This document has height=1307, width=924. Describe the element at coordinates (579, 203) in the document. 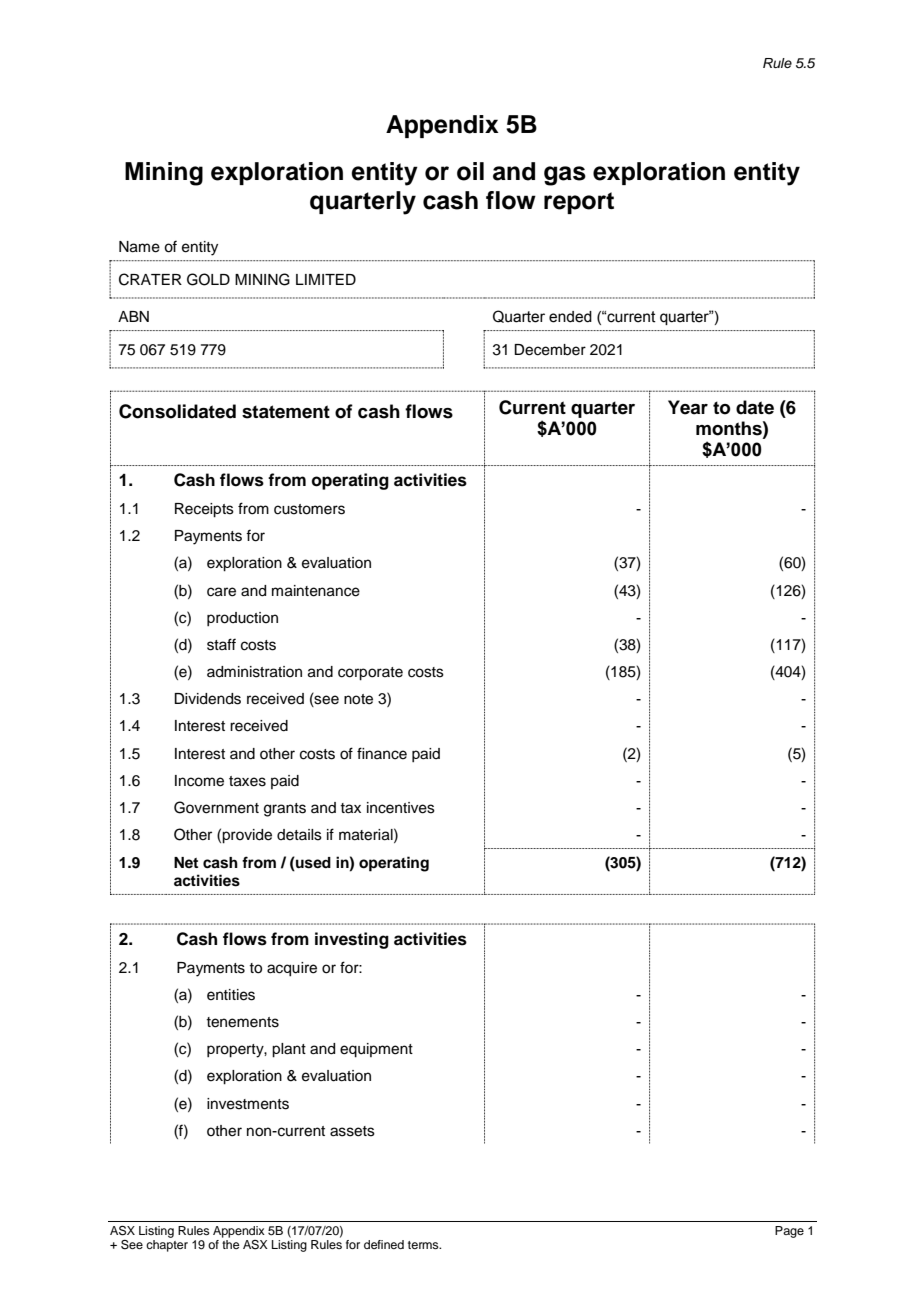

I see `report` at that location.
